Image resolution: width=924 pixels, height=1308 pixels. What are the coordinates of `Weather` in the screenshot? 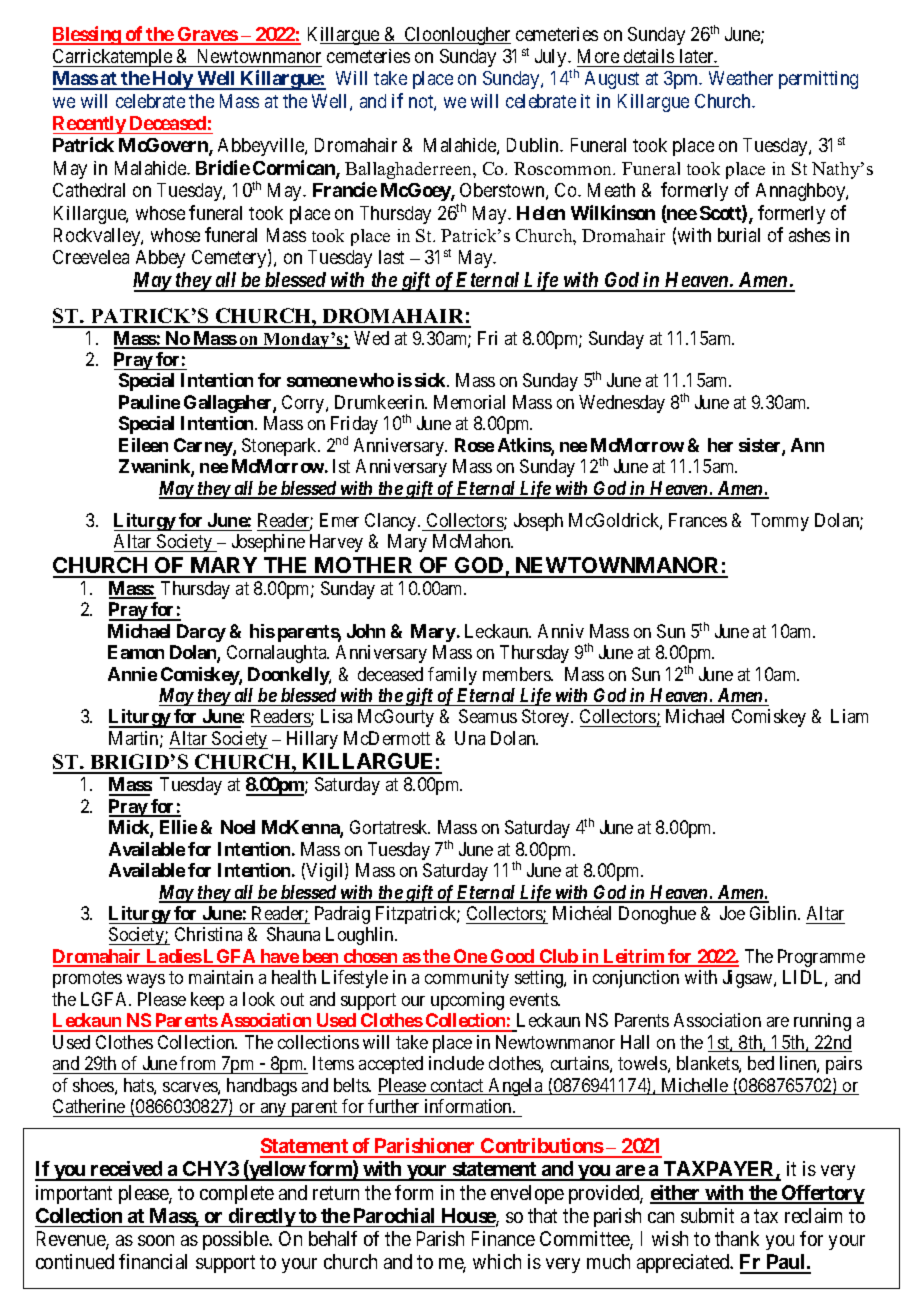 It's located at (741, 78).
